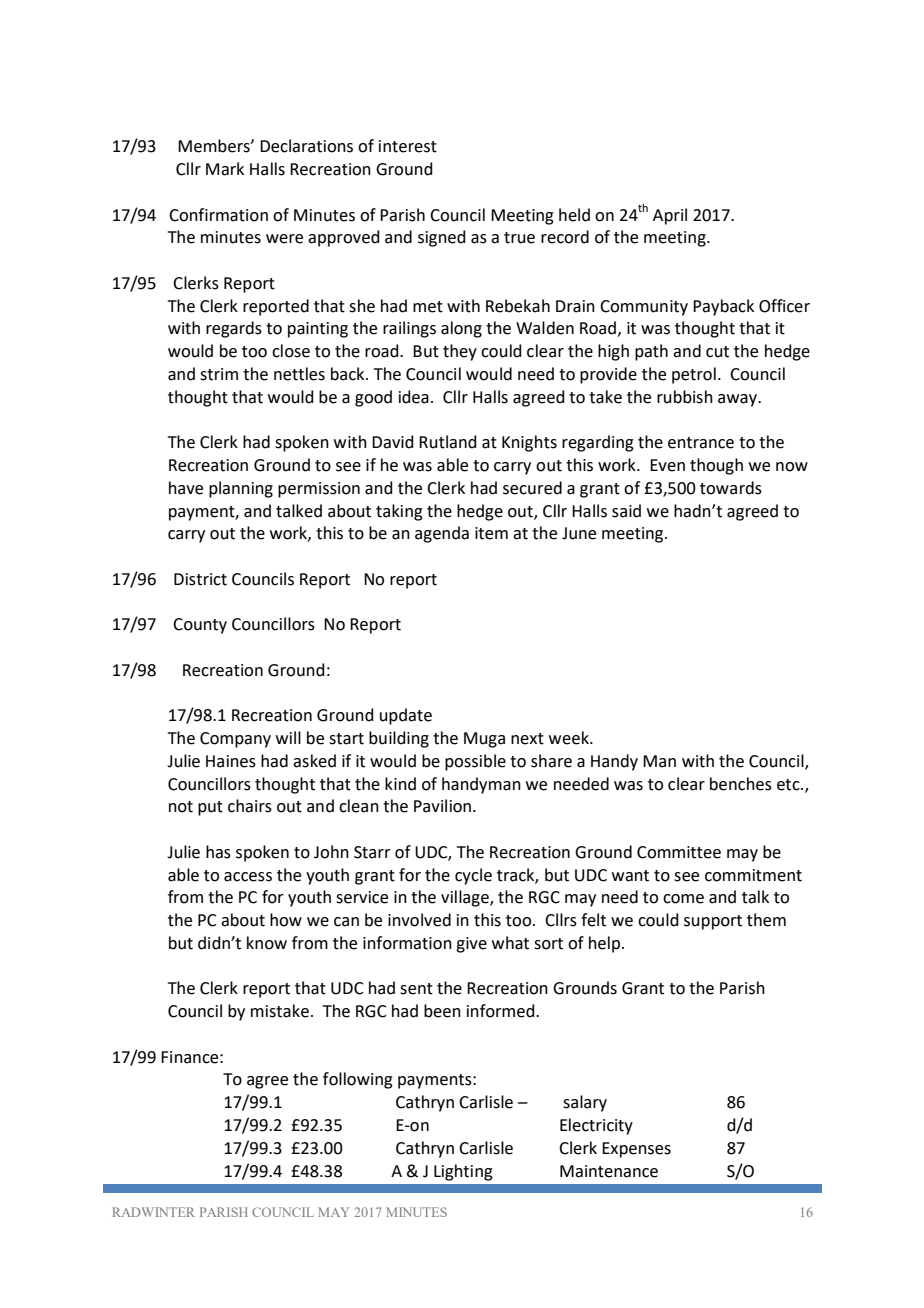 The height and width of the document is (1308, 924). What do you see at coordinates (741, 784) in the document?
I see `benches` at bounding box center [741, 784].
